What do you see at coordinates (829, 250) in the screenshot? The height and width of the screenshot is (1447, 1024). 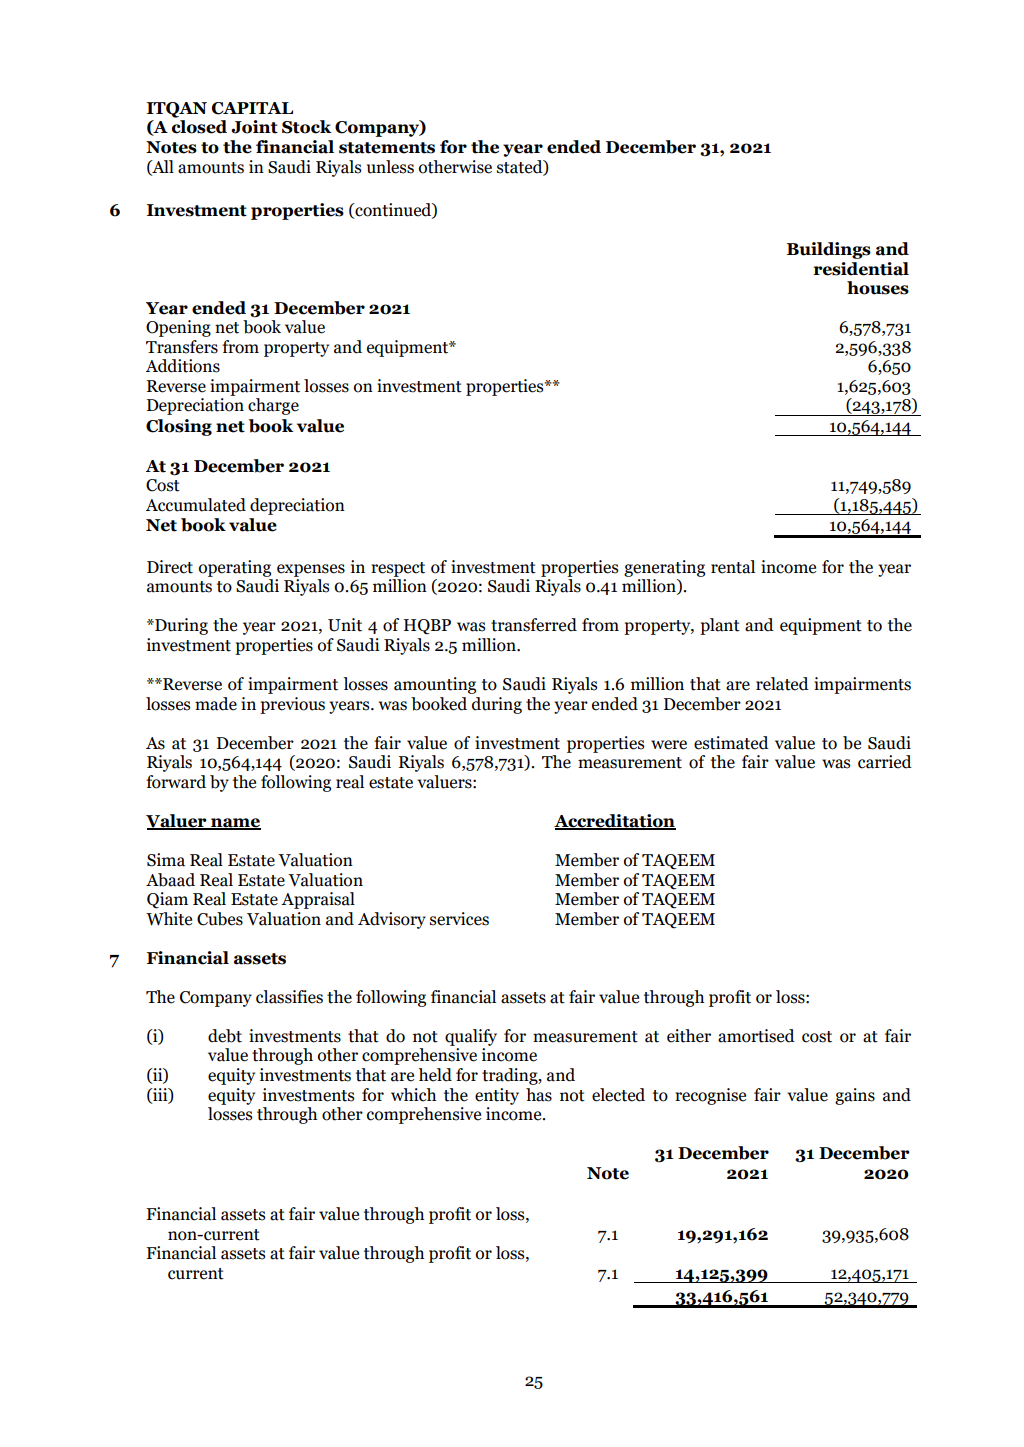 I see `Buildings` at bounding box center [829, 250].
